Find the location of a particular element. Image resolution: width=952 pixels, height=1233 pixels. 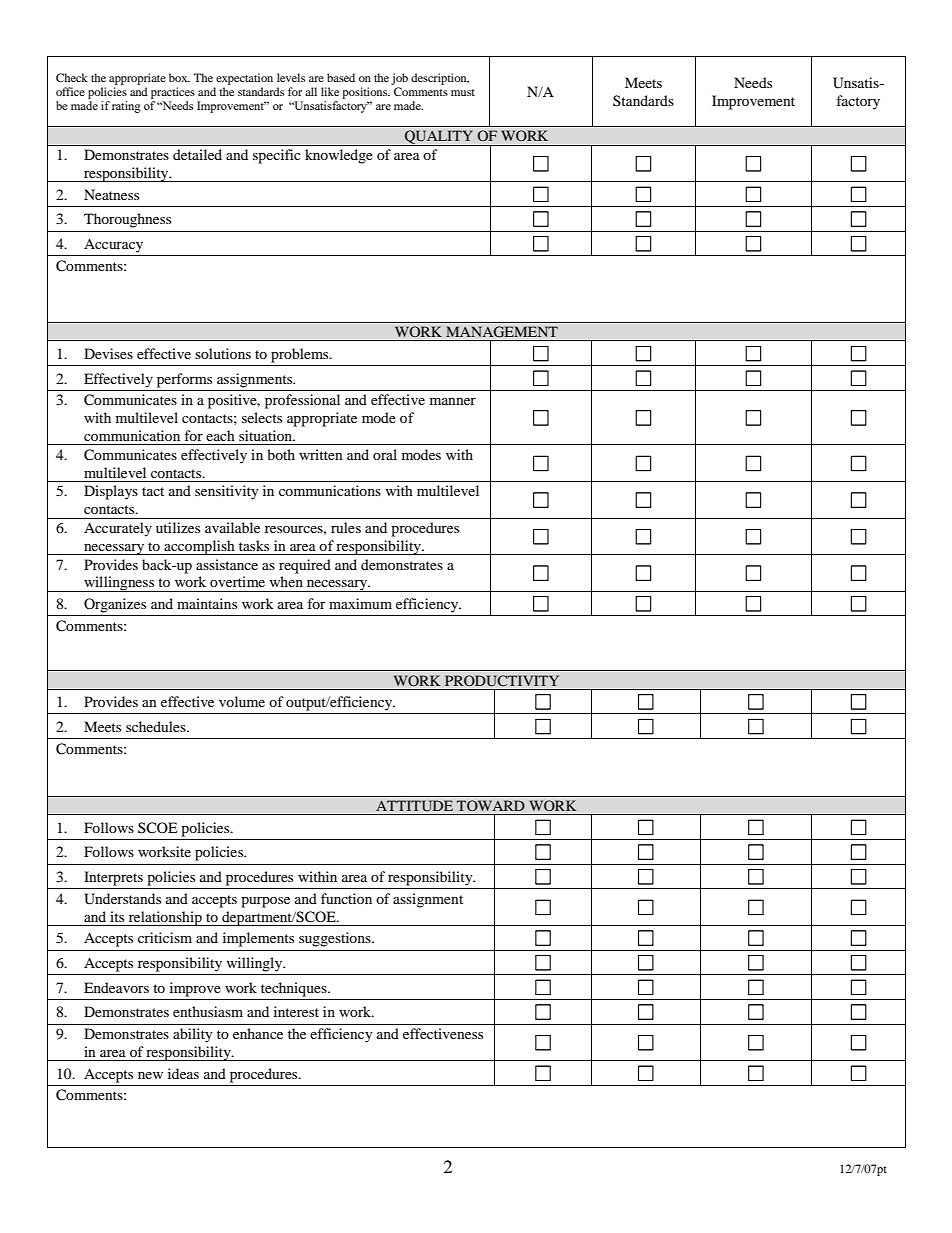

purpose is located at coordinates (265, 902).
